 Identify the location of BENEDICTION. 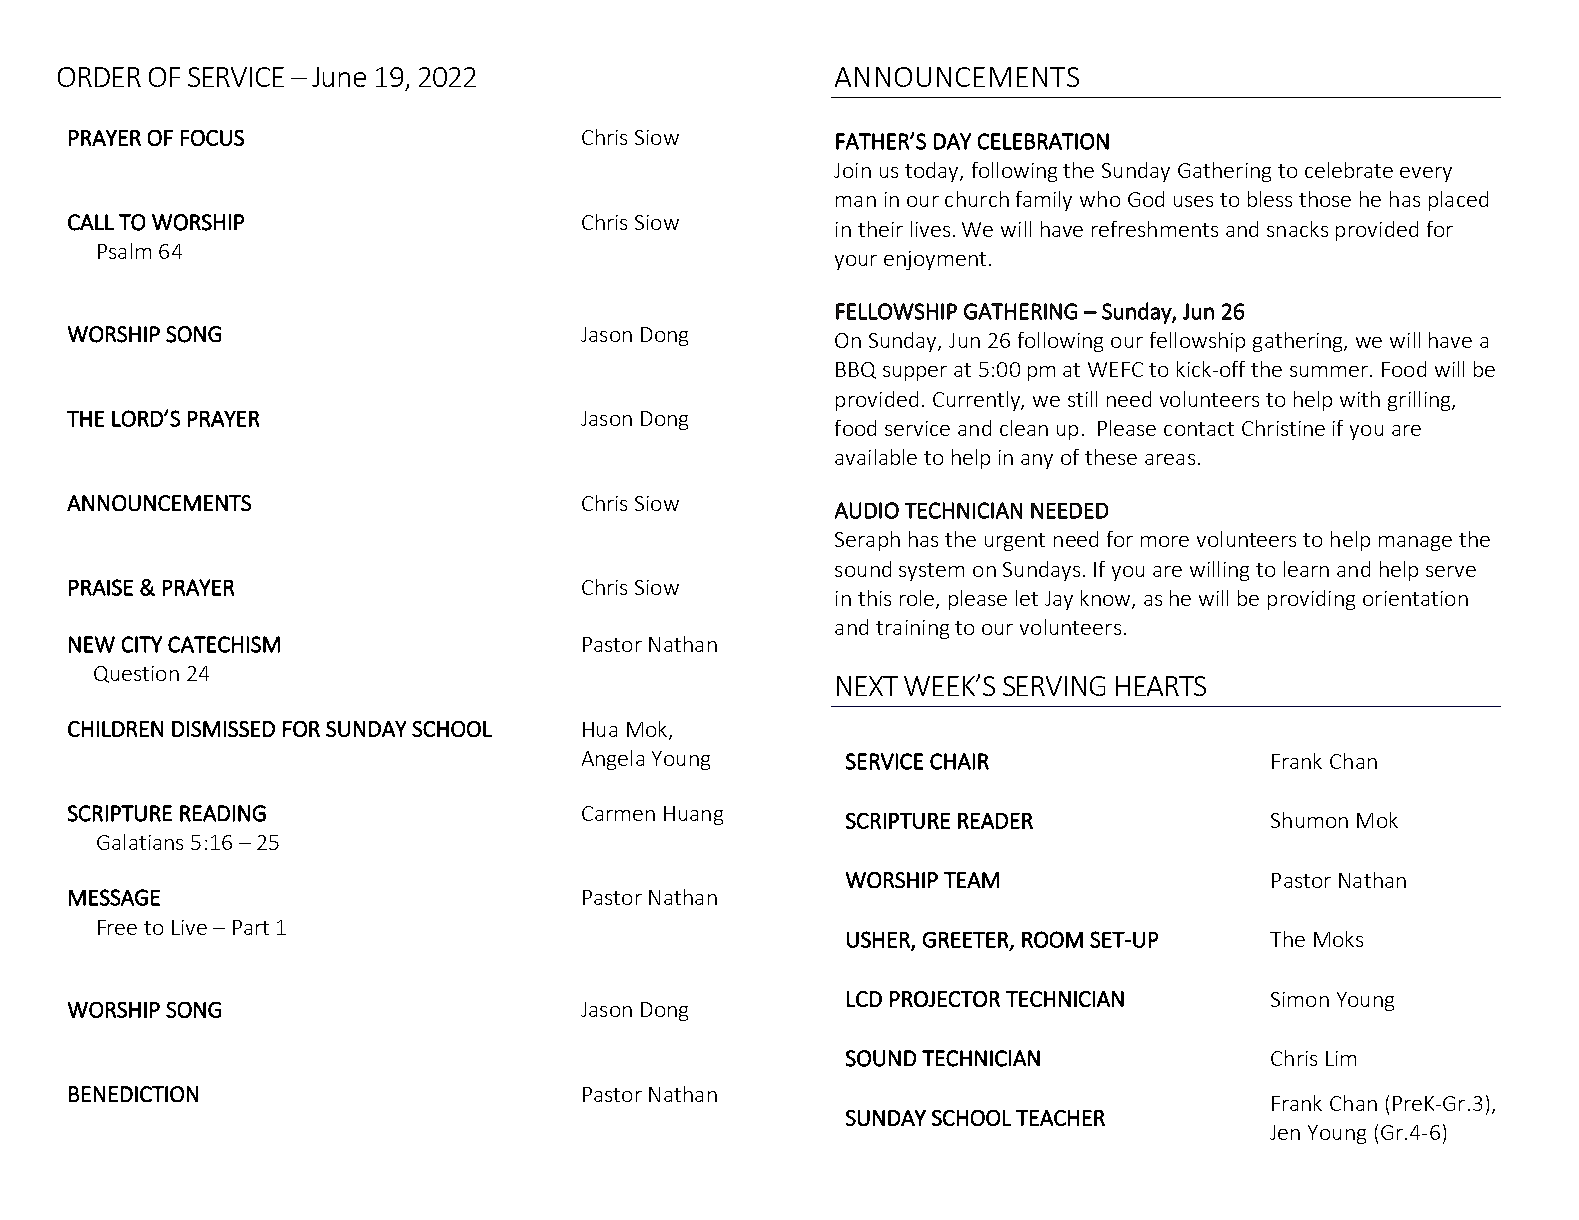
(133, 1094).
